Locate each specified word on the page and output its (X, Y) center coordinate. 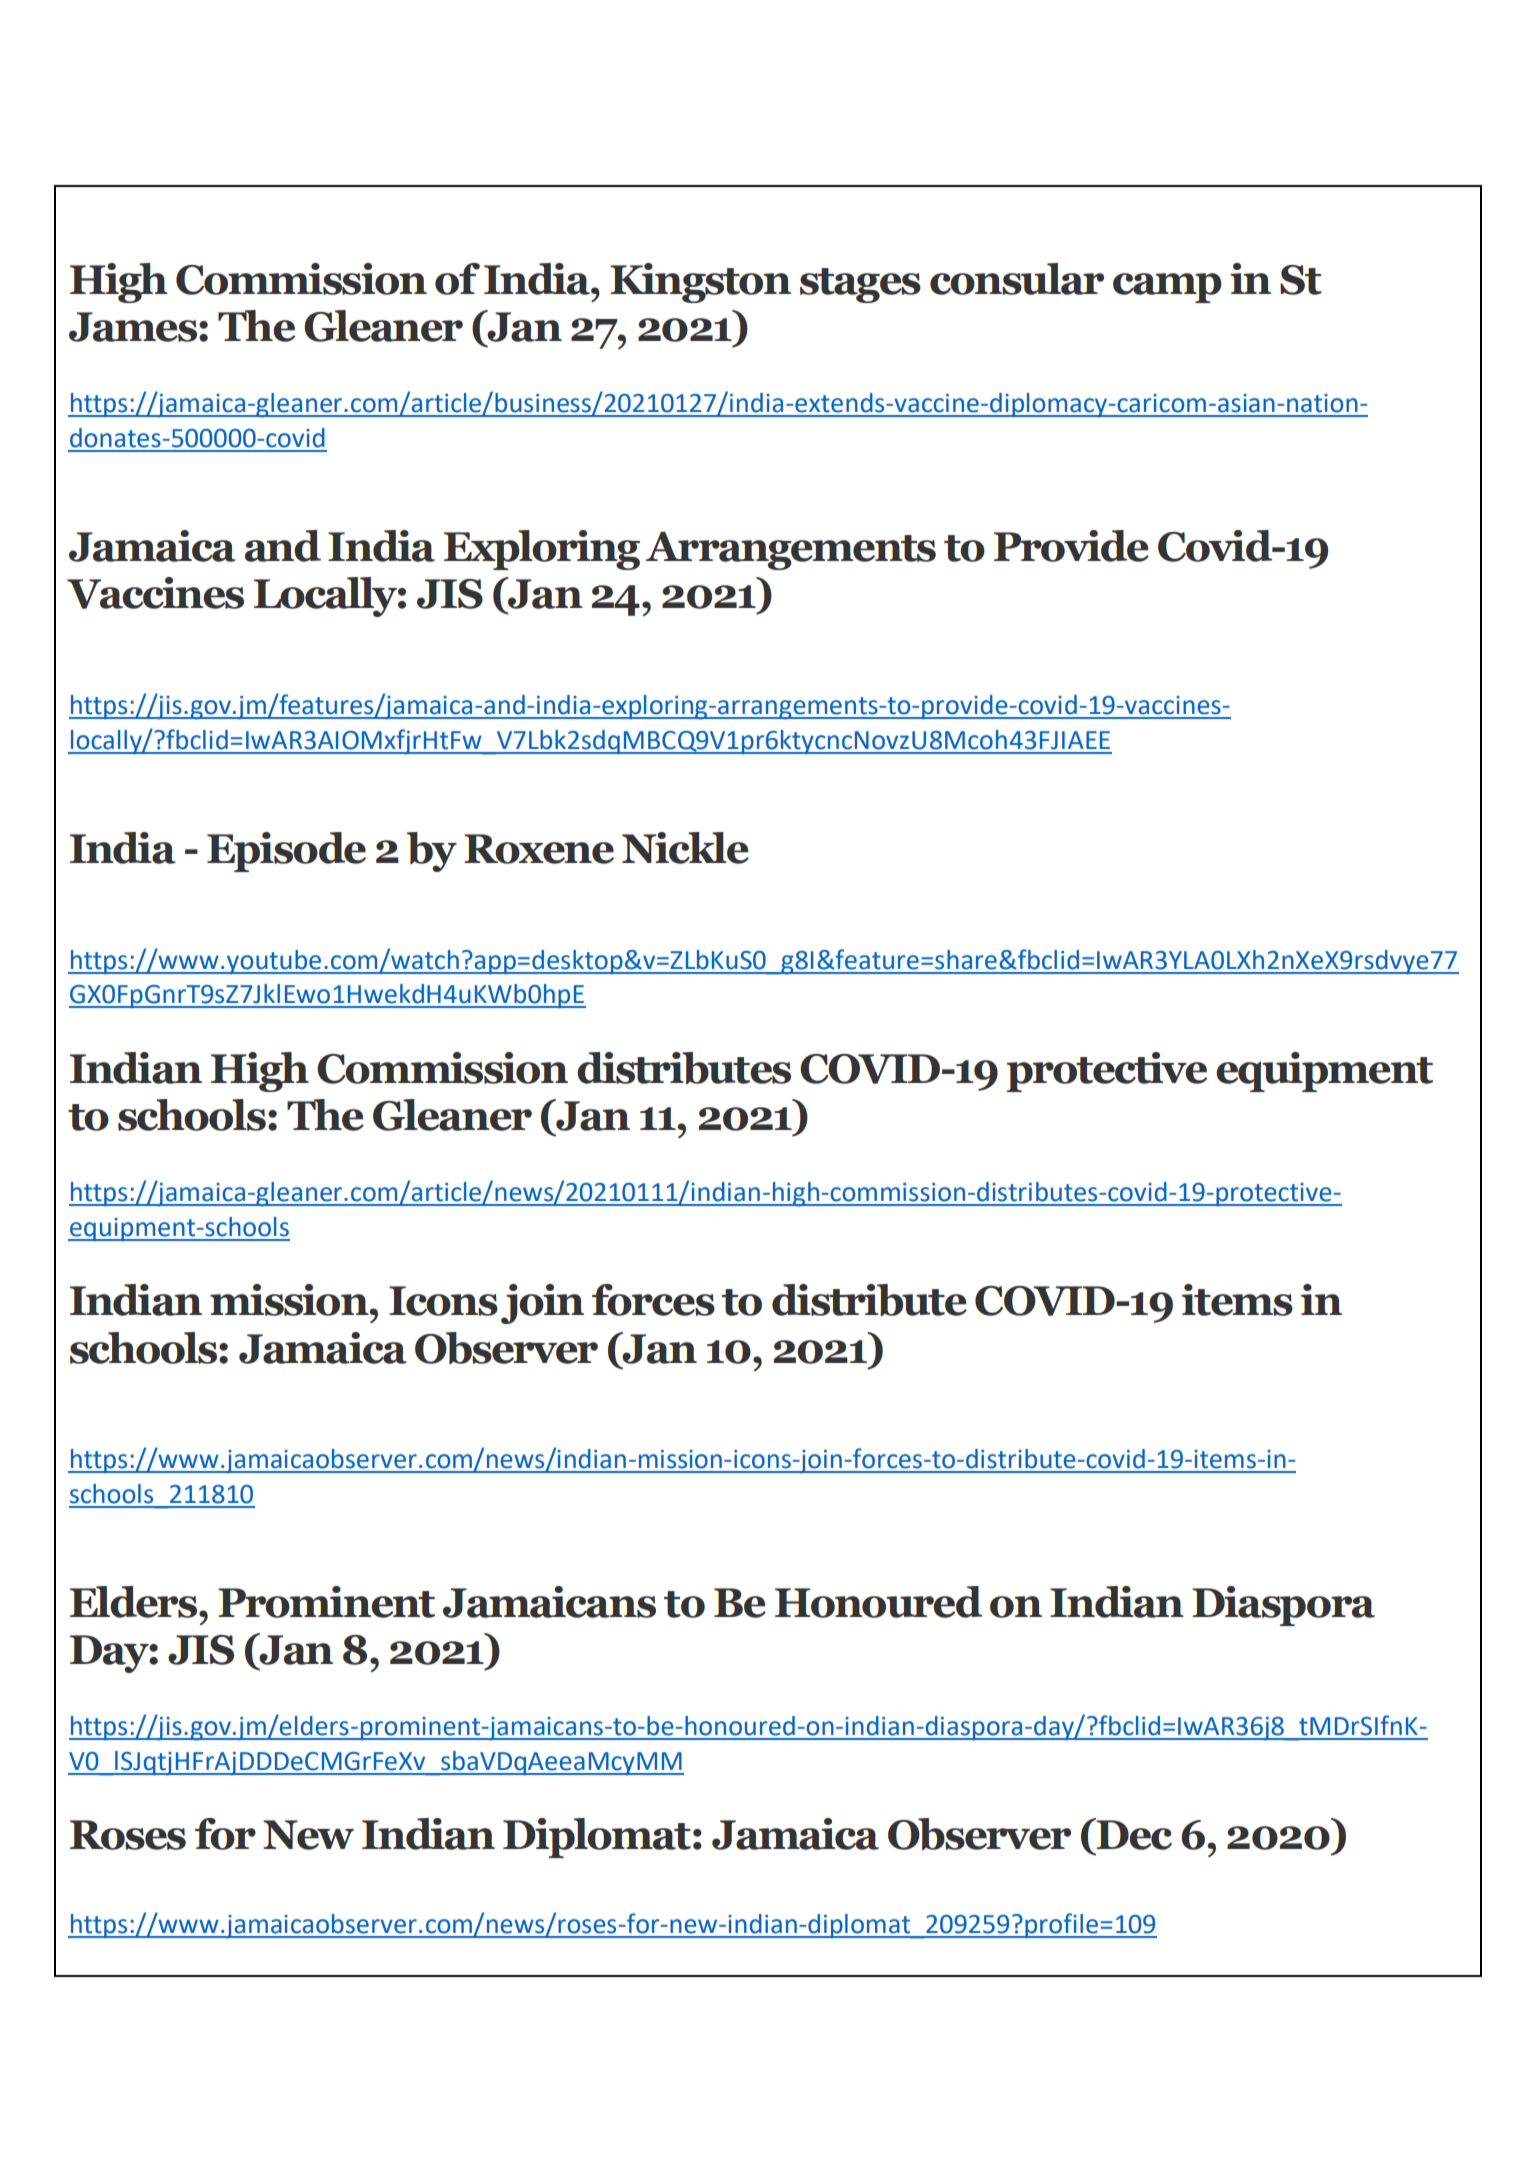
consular (1017, 279)
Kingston (700, 283)
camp (1167, 288)
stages (860, 285)
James (134, 327)
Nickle (685, 848)
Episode (286, 852)
